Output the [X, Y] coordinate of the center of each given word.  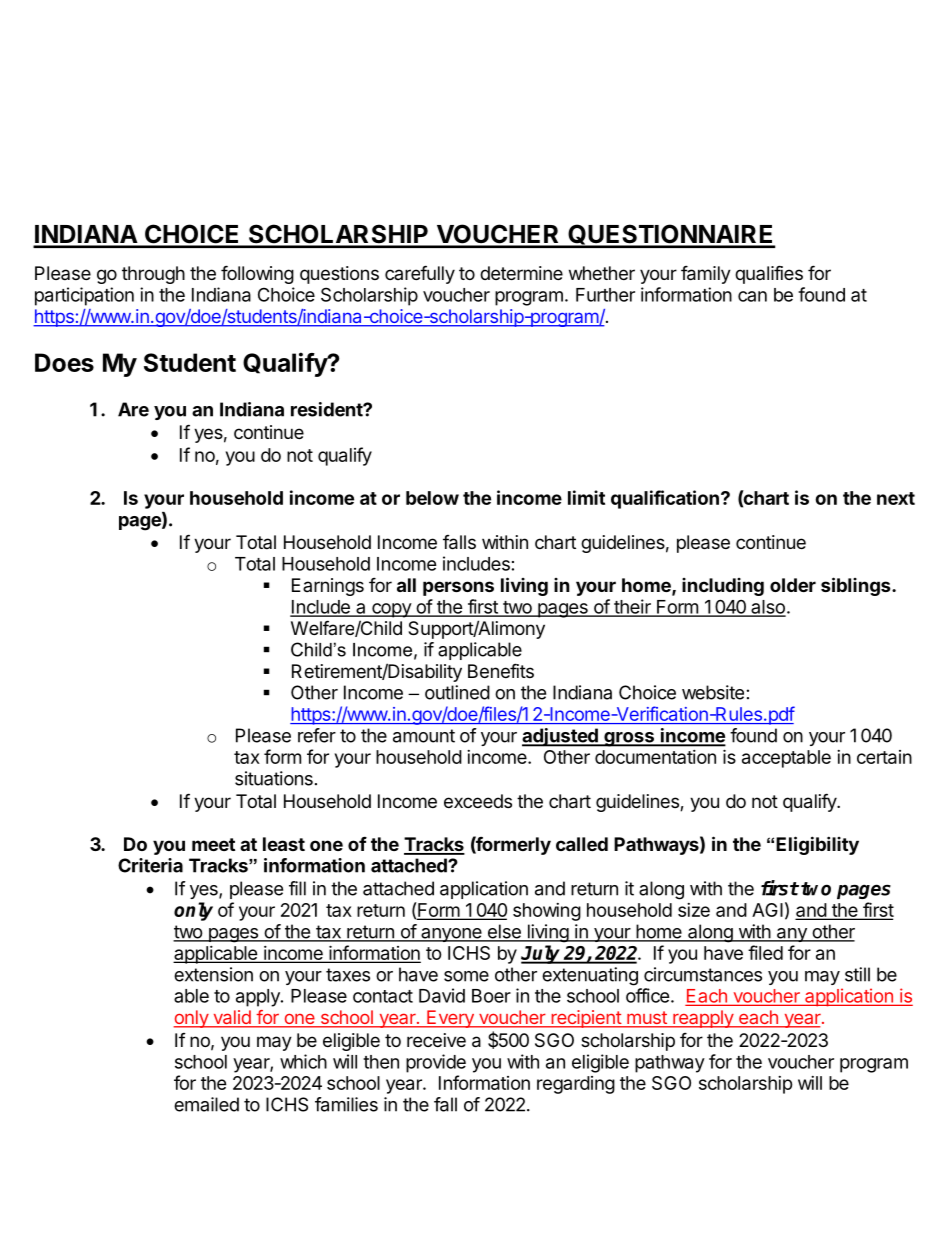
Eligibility [817, 845]
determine [521, 273]
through [153, 275]
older [793, 585]
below [432, 498]
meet [213, 844]
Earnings [328, 587]
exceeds [478, 801]
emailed [206, 1104]
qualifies [769, 274]
